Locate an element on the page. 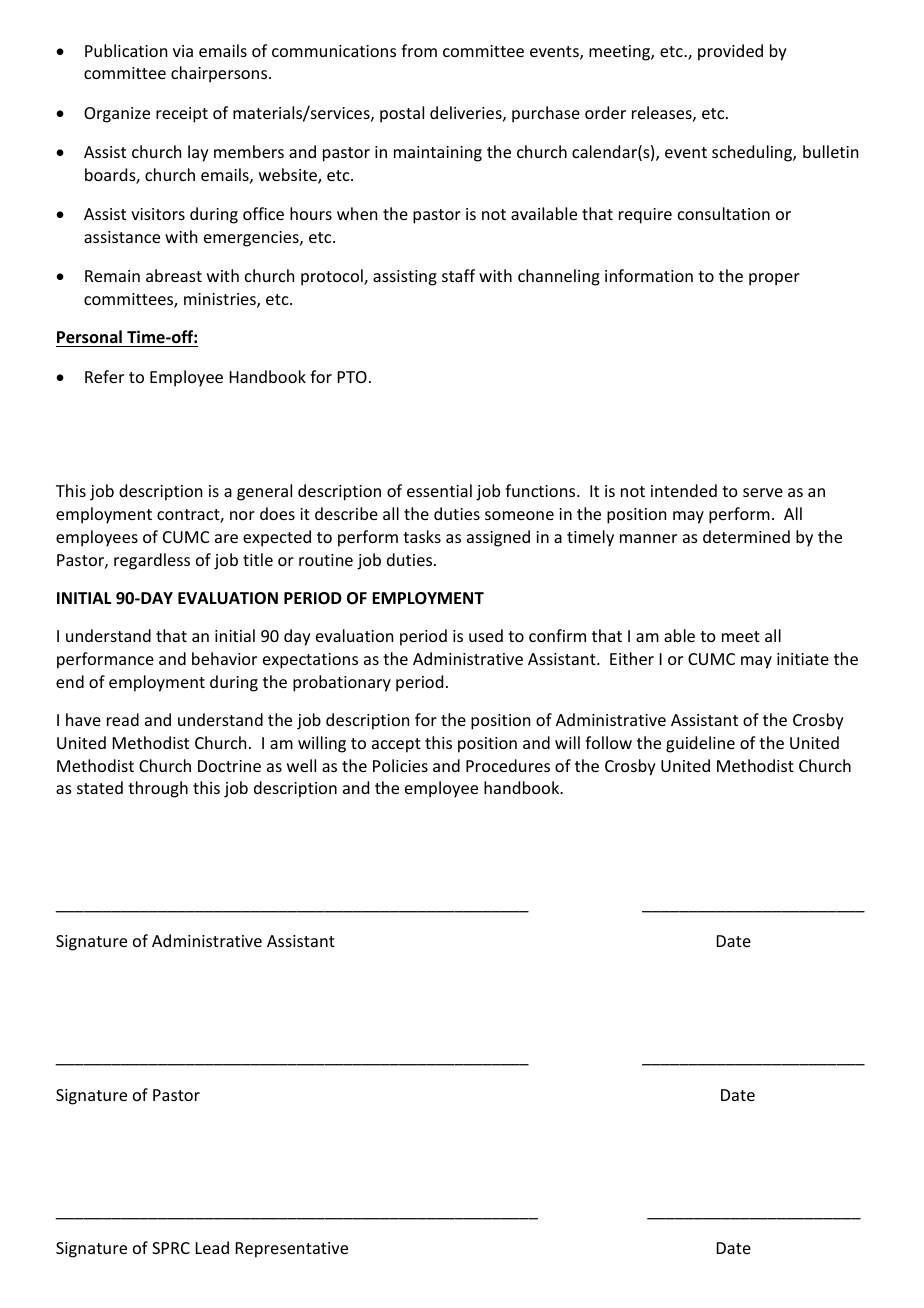 The width and height of the image is (924, 1308). used is located at coordinates (486, 635).
